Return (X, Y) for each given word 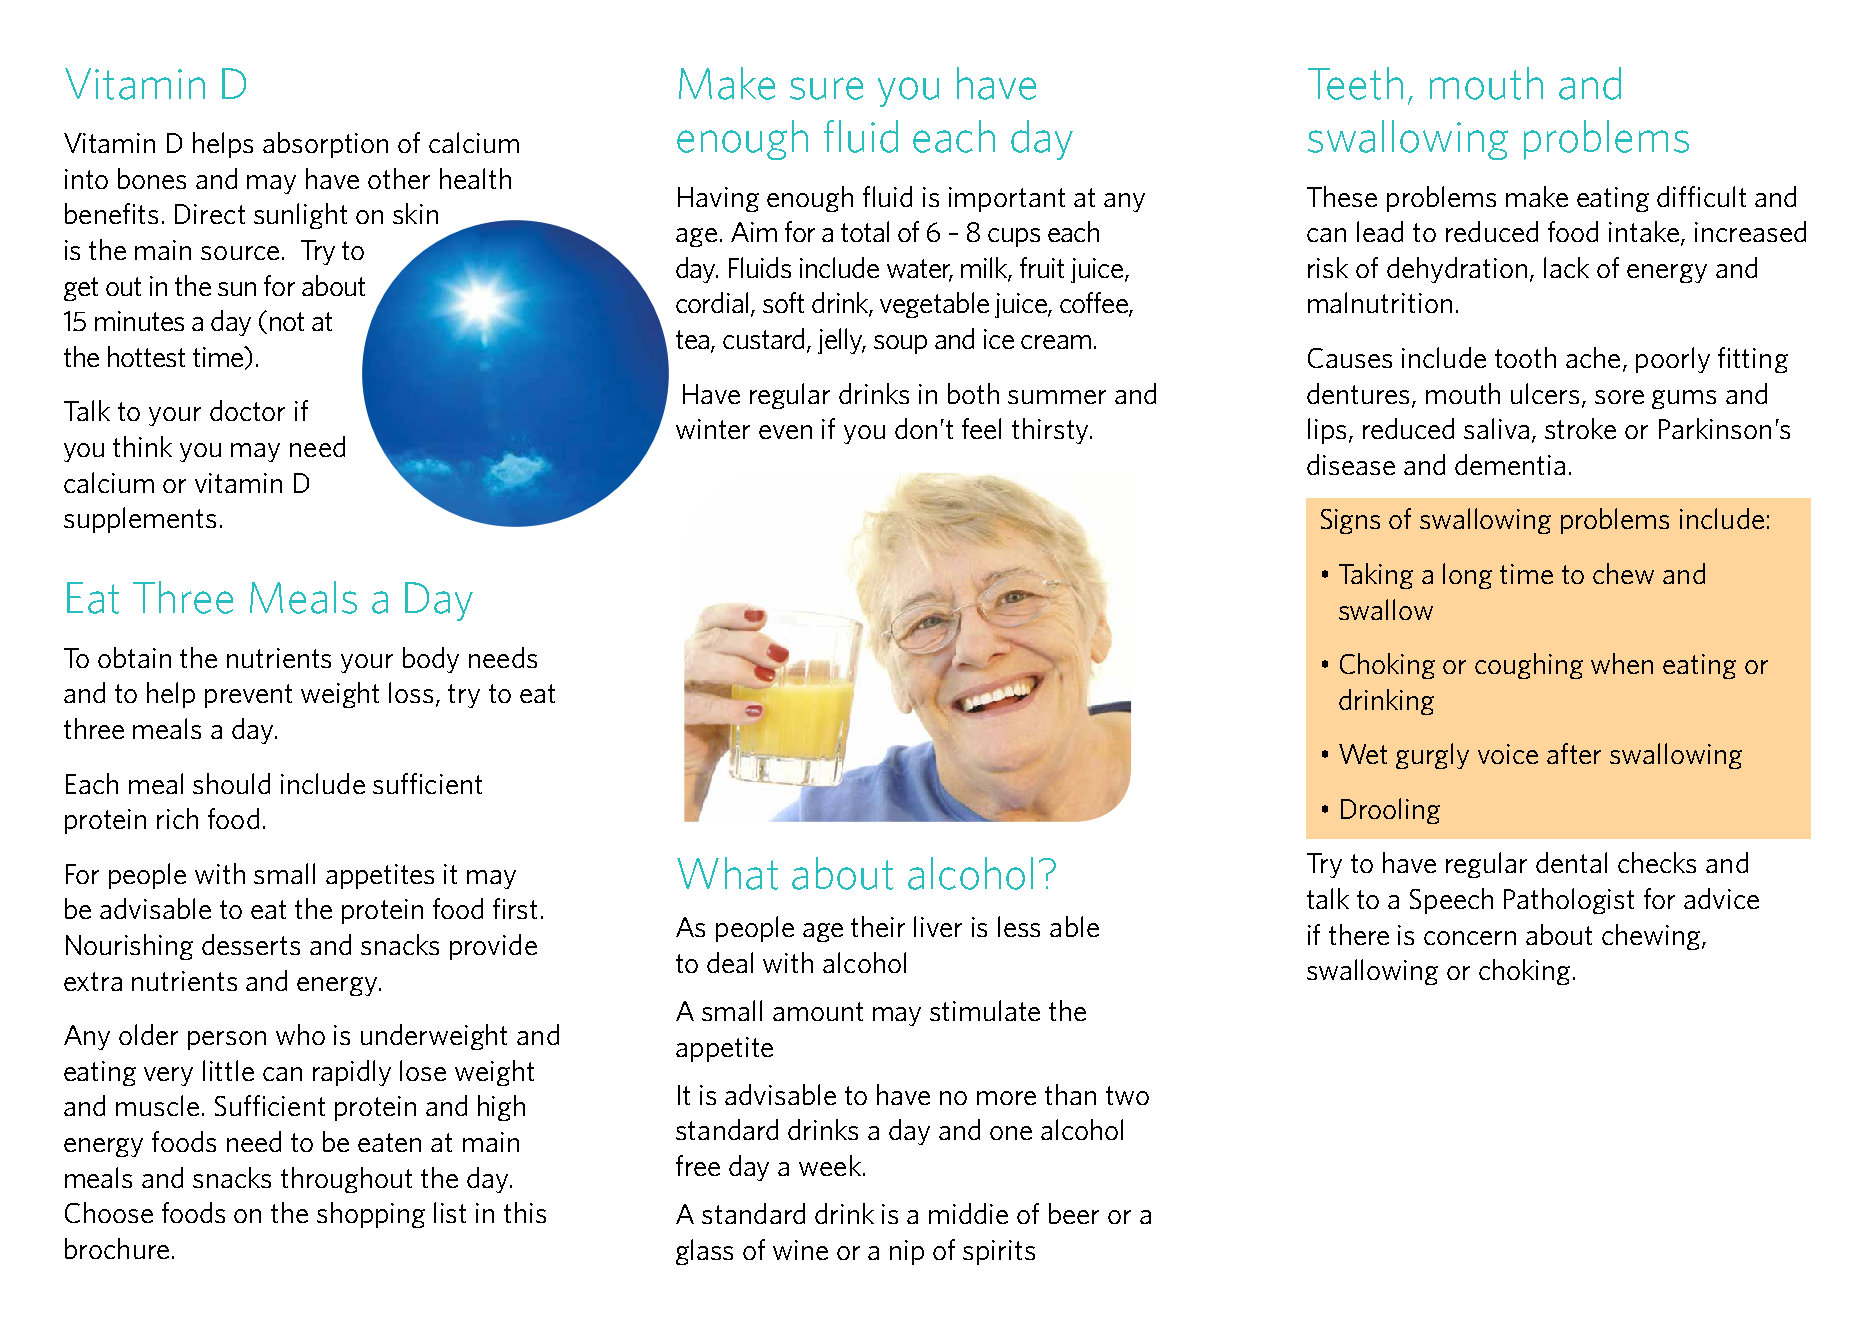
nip (907, 1252)
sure (826, 88)
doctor (247, 410)
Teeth (1355, 83)
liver (938, 926)
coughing (1529, 666)
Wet (1363, 754)
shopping (371, 1215)
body (431, 660)
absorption (325, 145)
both (973, 393)
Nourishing (129, 947)
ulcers (1547, 394)
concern (1470, 938)
